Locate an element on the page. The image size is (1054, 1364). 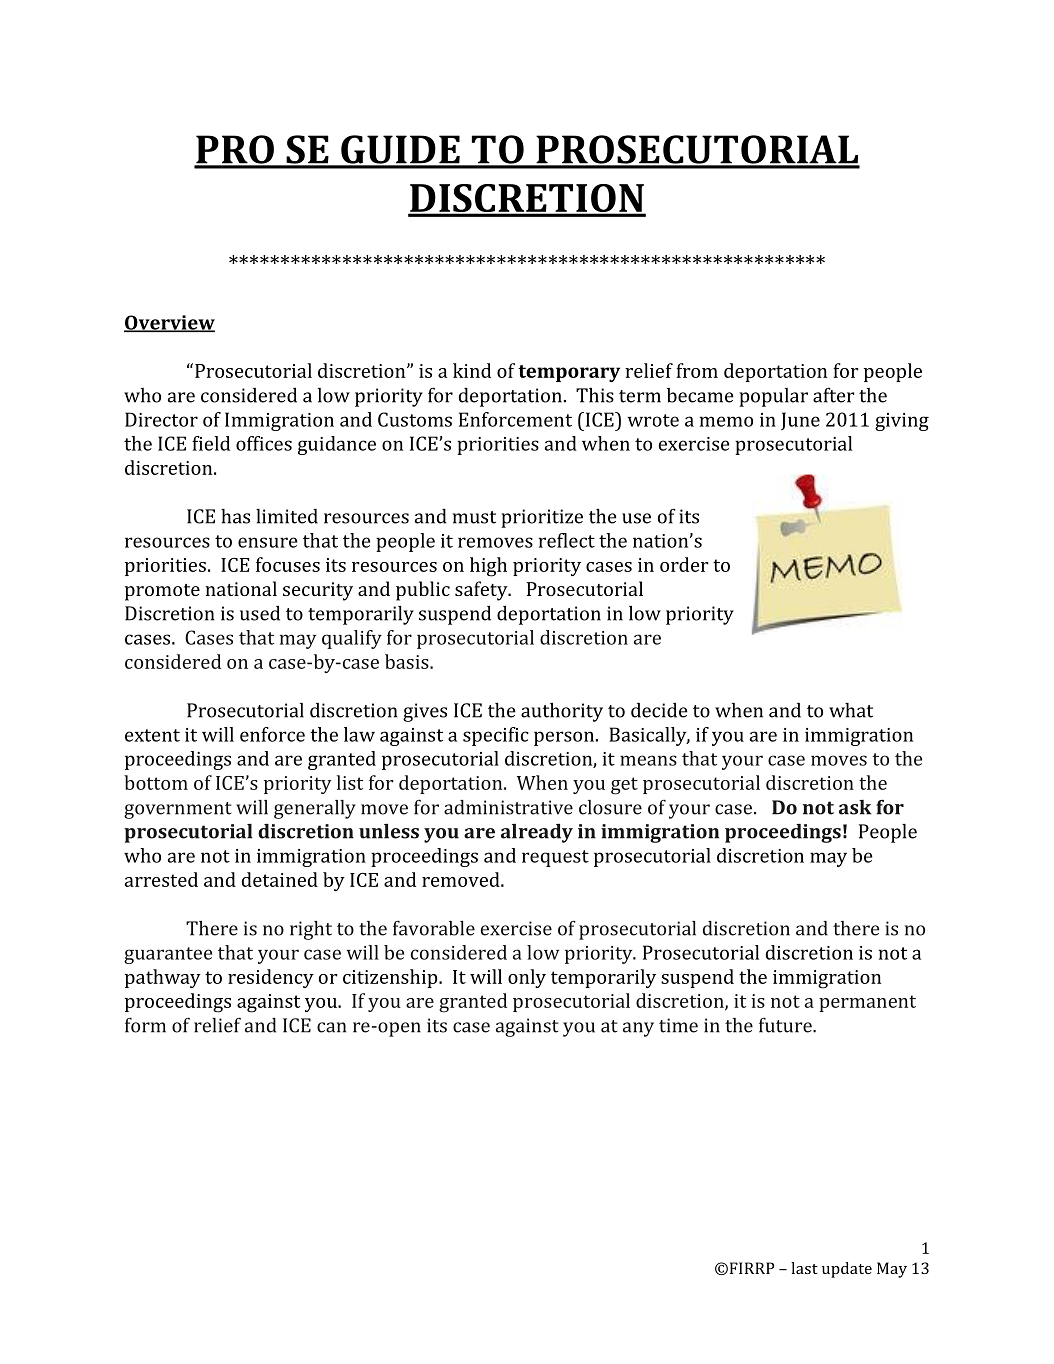
government is located at coordinates (178, 810).
